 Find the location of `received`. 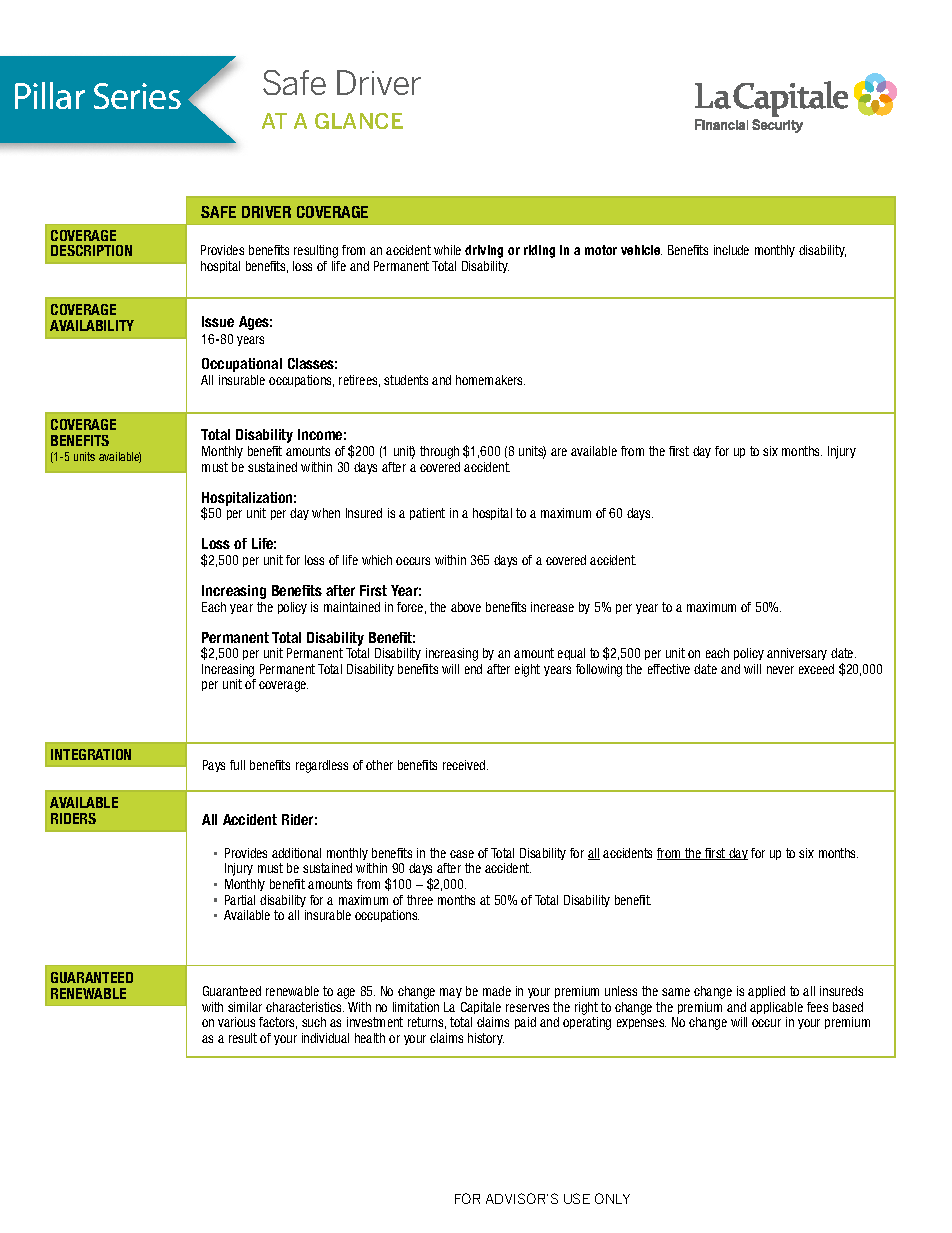

received is located at coordinates (465, 765).
